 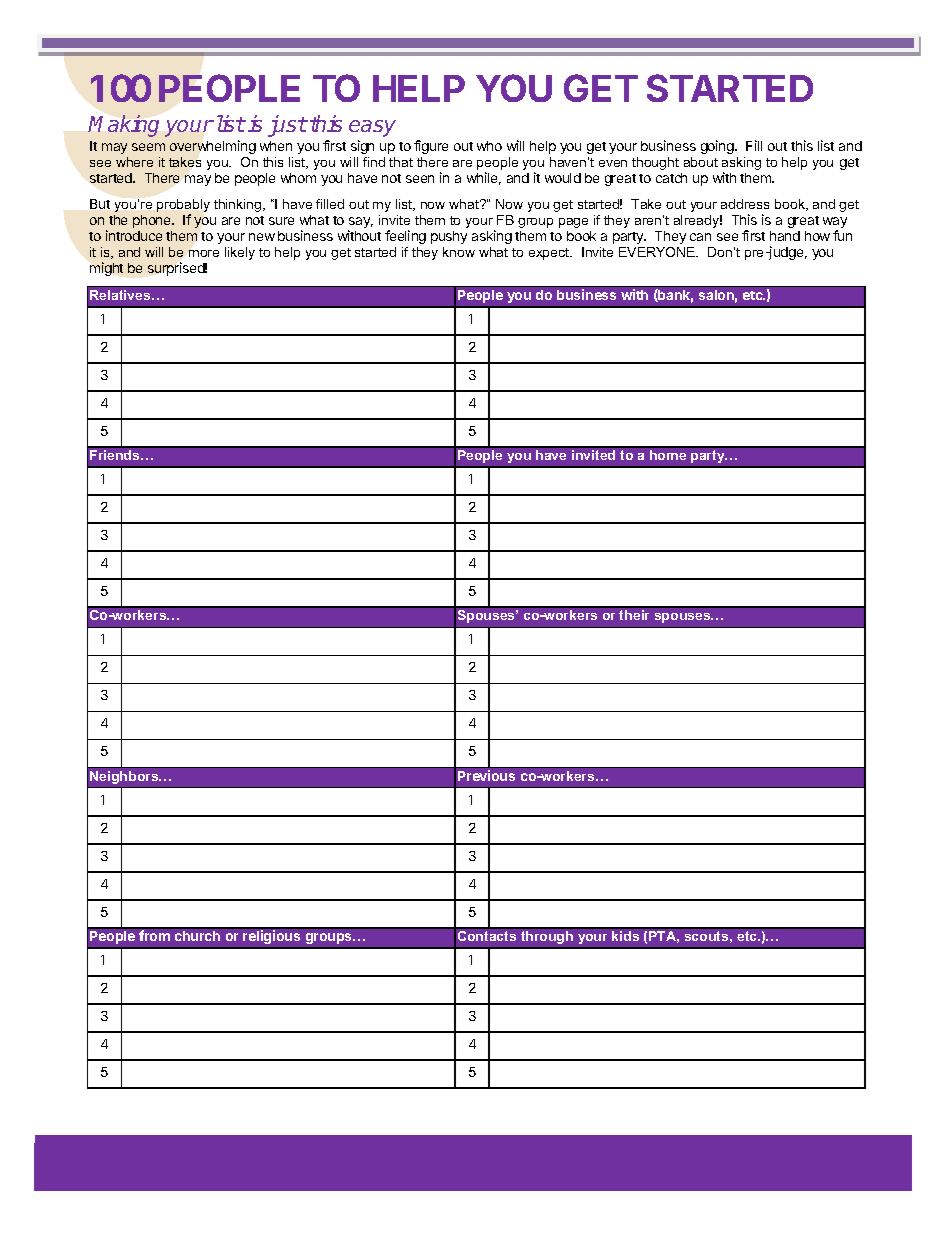 I want to click on know, so click(x=459, y=252).
